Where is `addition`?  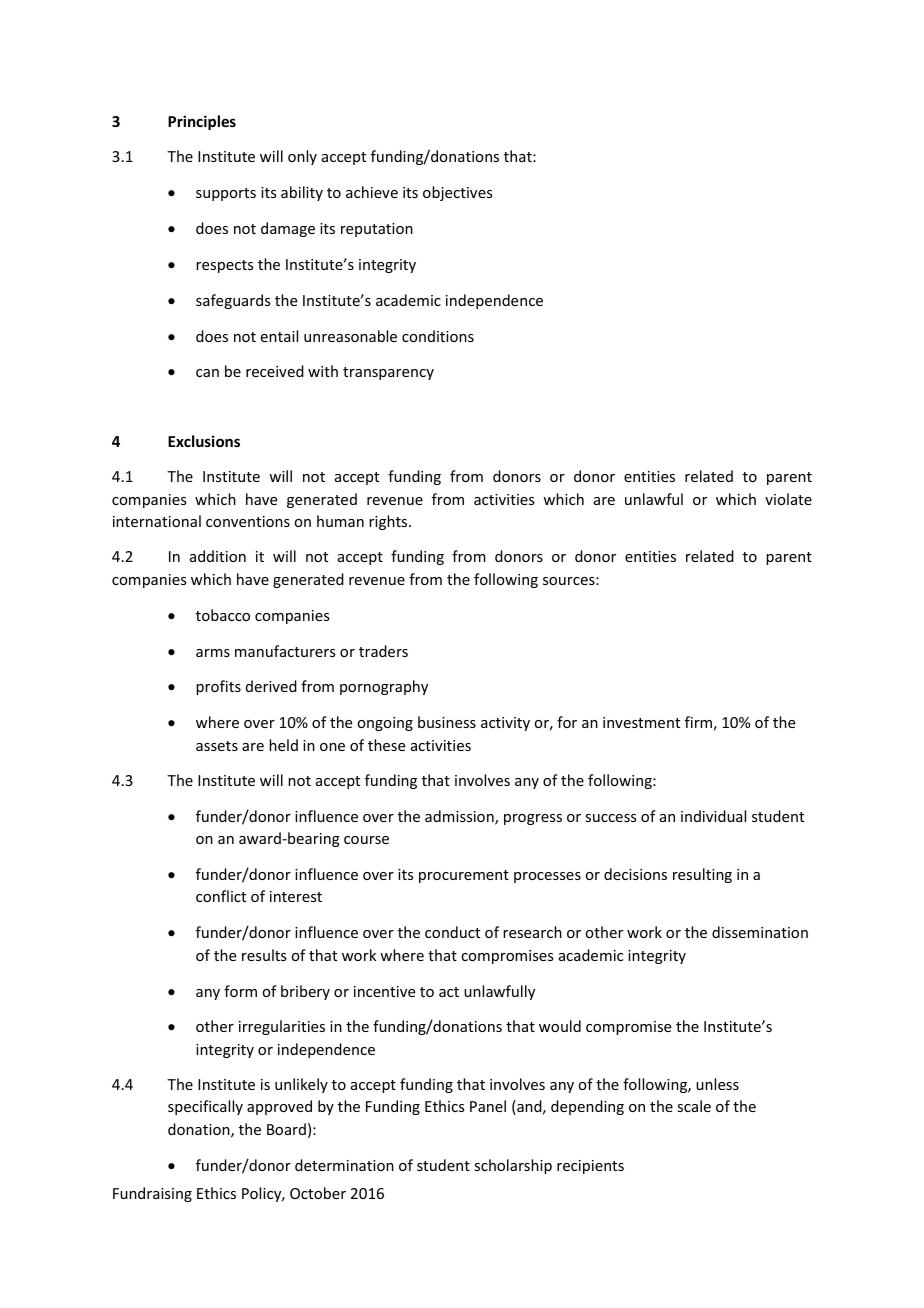
addition is located at coordinates (218, 556).
